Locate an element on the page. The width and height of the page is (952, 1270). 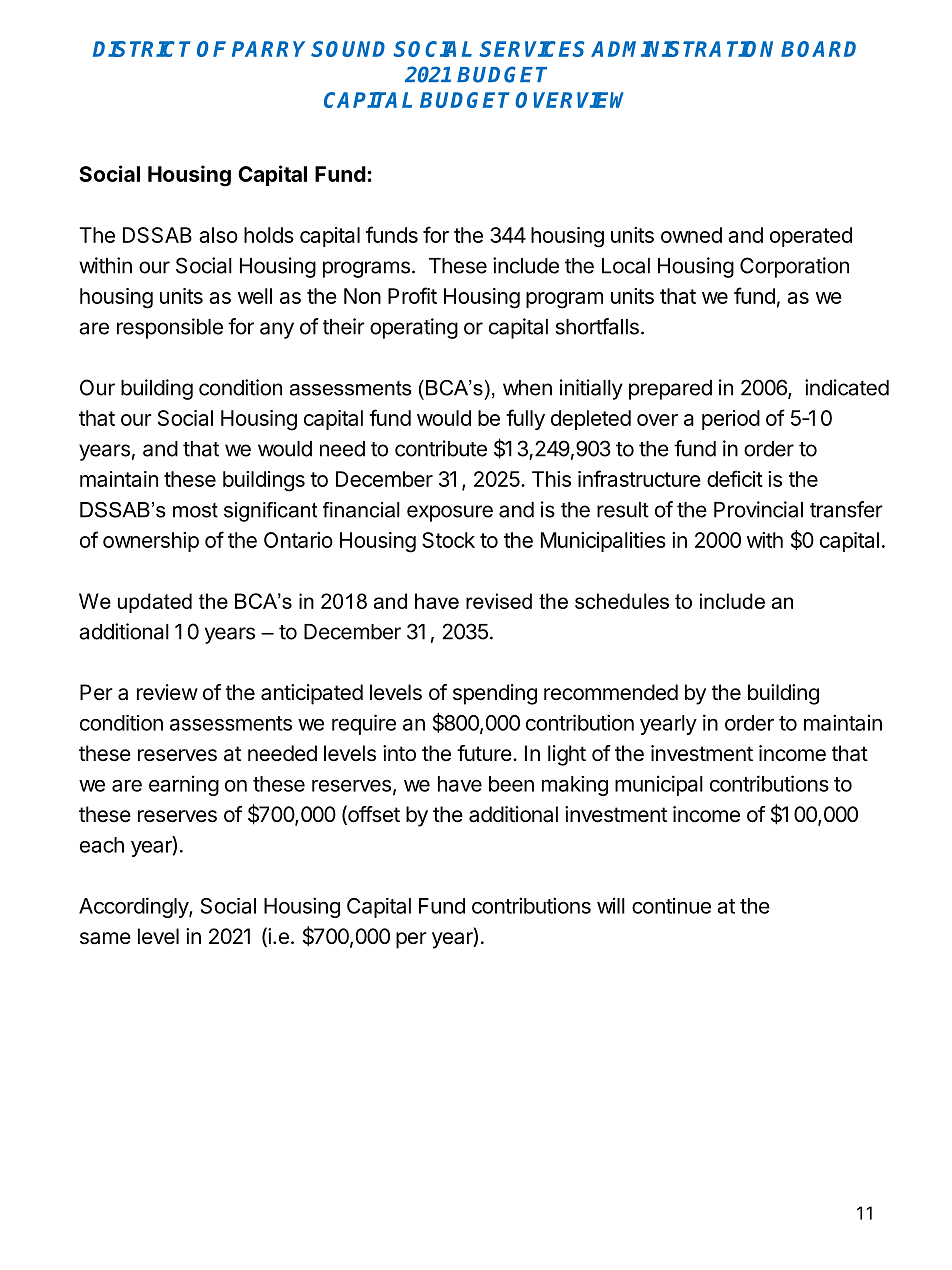
Corporation is located at coordinates (794, 267).
